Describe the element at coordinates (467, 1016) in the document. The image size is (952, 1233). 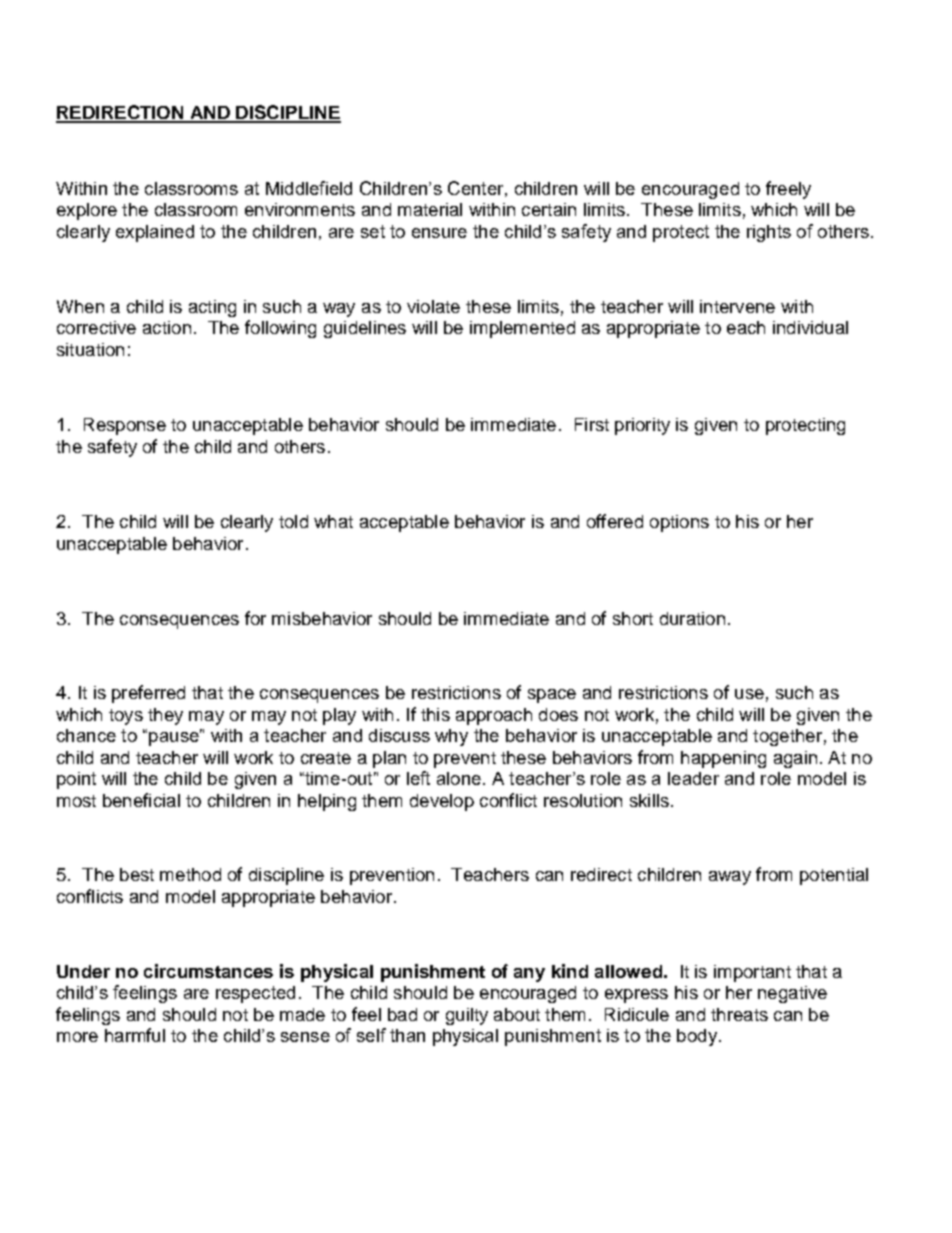
I see `guilty` at that location.
